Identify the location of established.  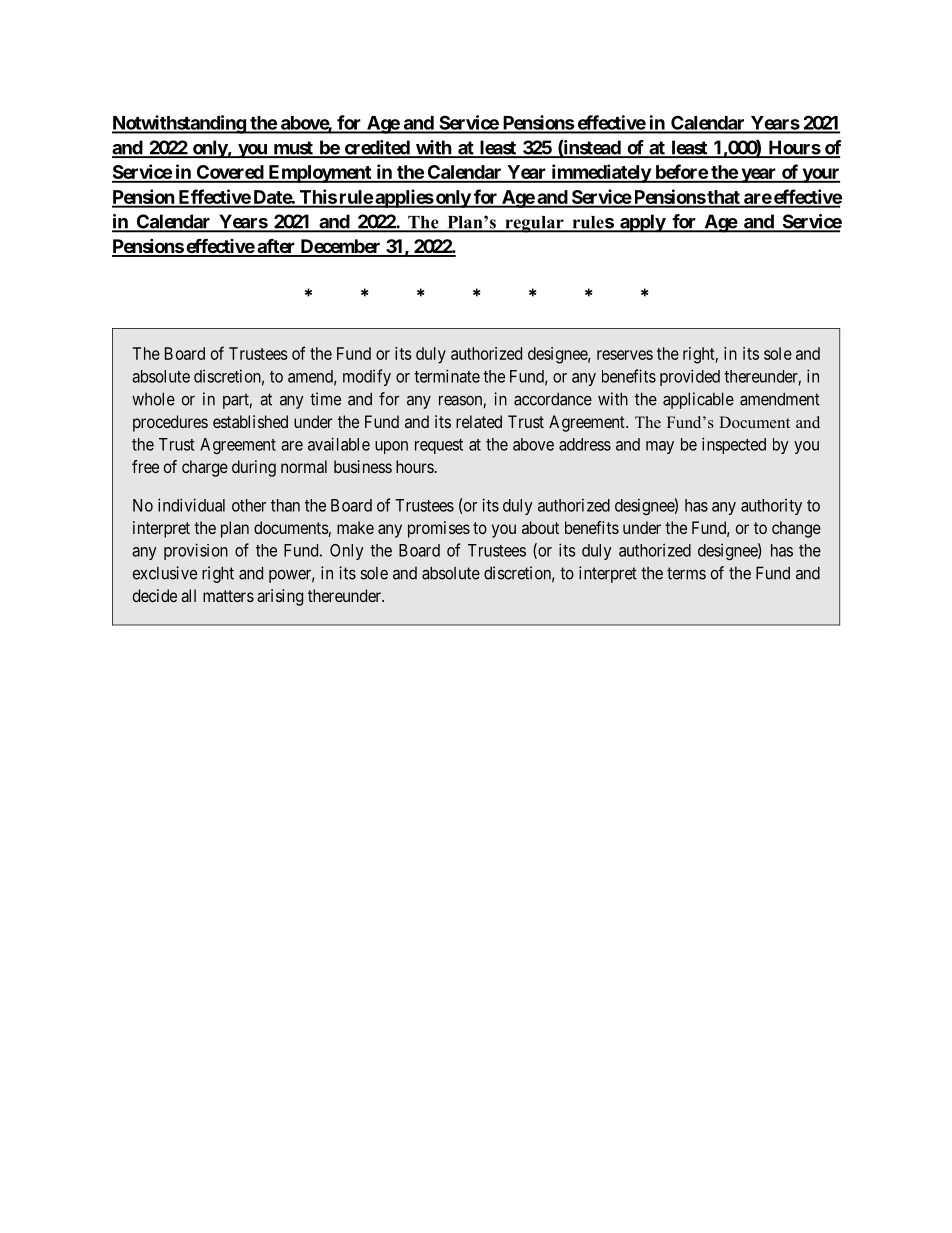
(250, 421).
